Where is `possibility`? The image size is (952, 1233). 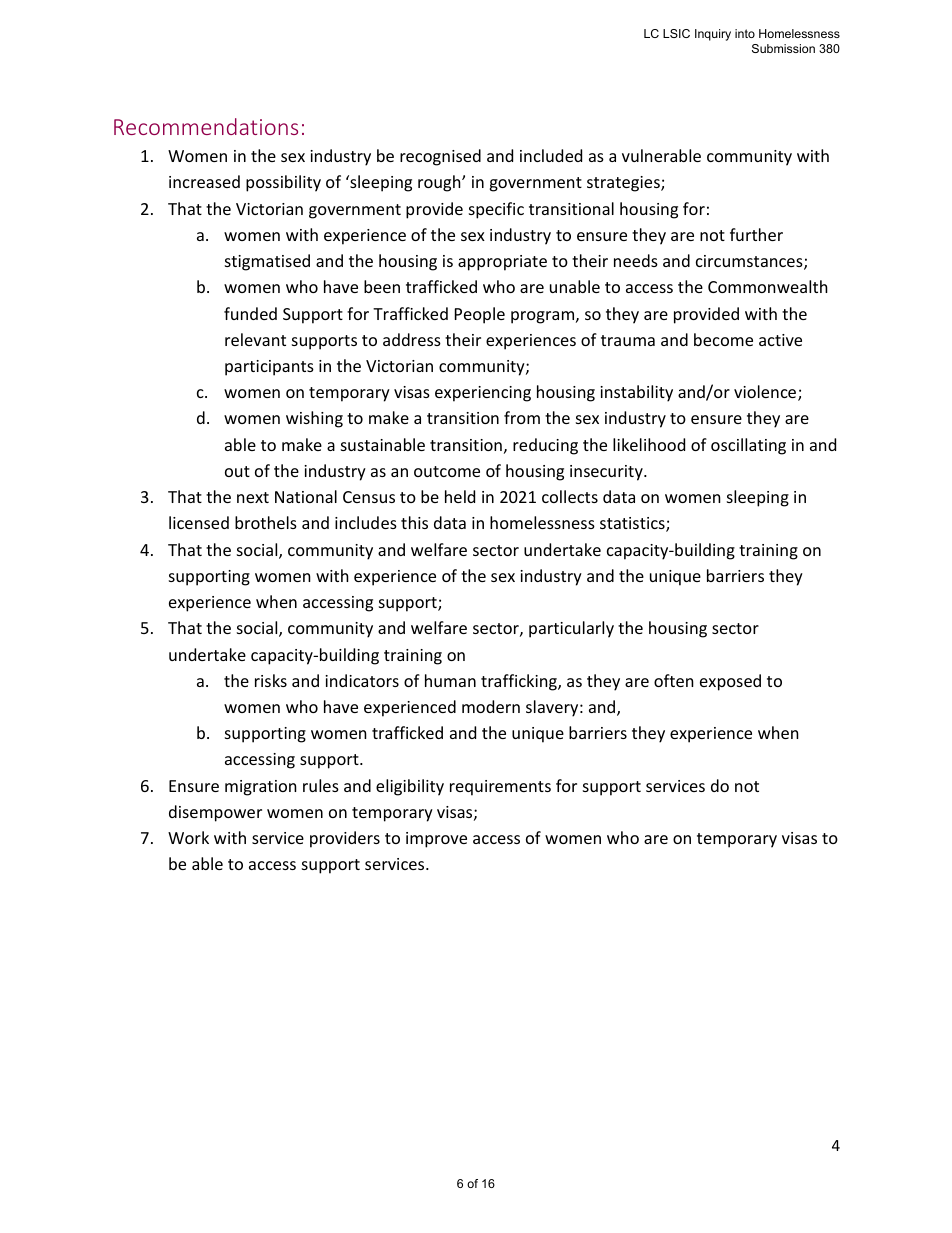
possibility is located at coordinates (283, 183).
